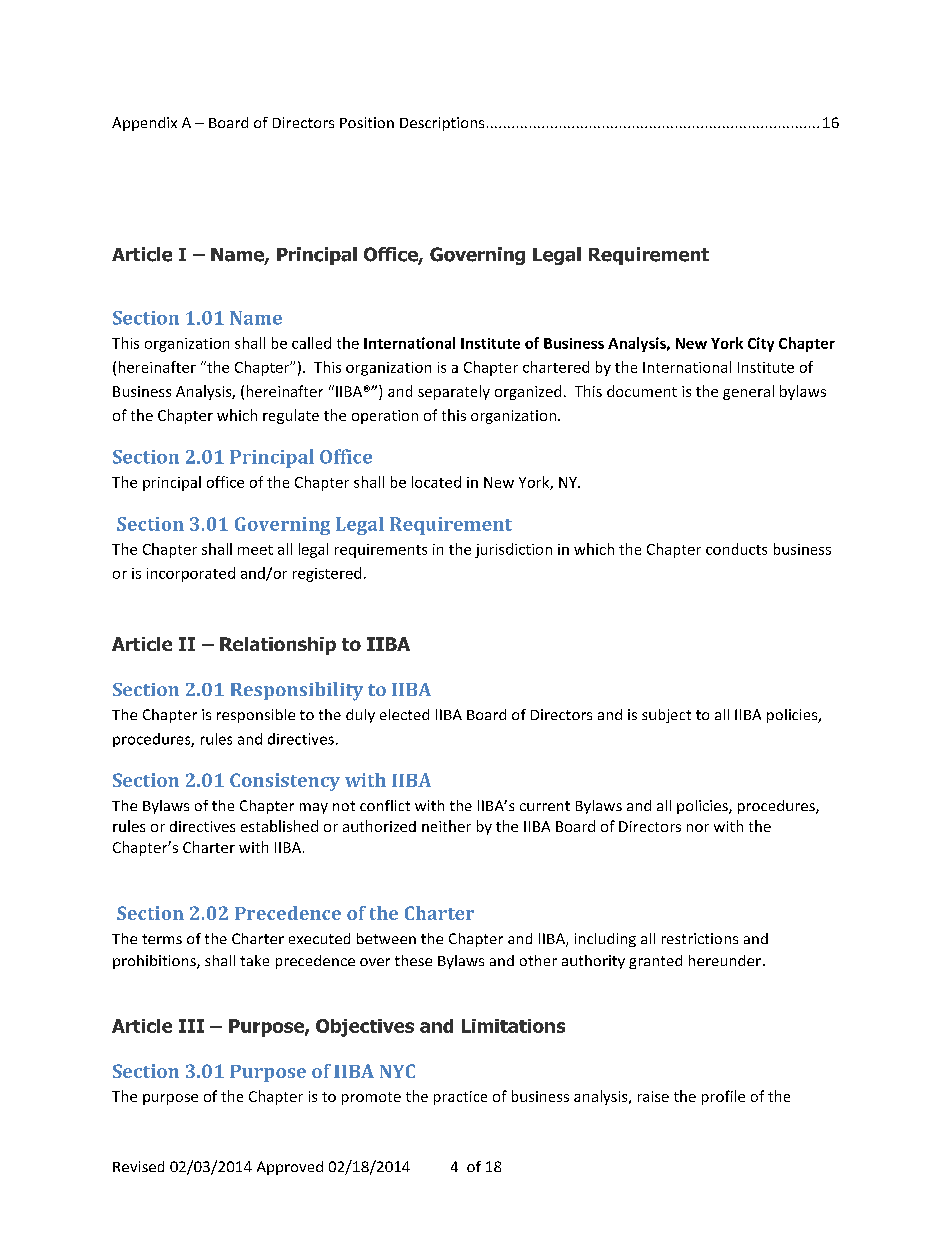  Describe the element at coordinates (761, 344) in the screenshot. I see `City` at that location.
